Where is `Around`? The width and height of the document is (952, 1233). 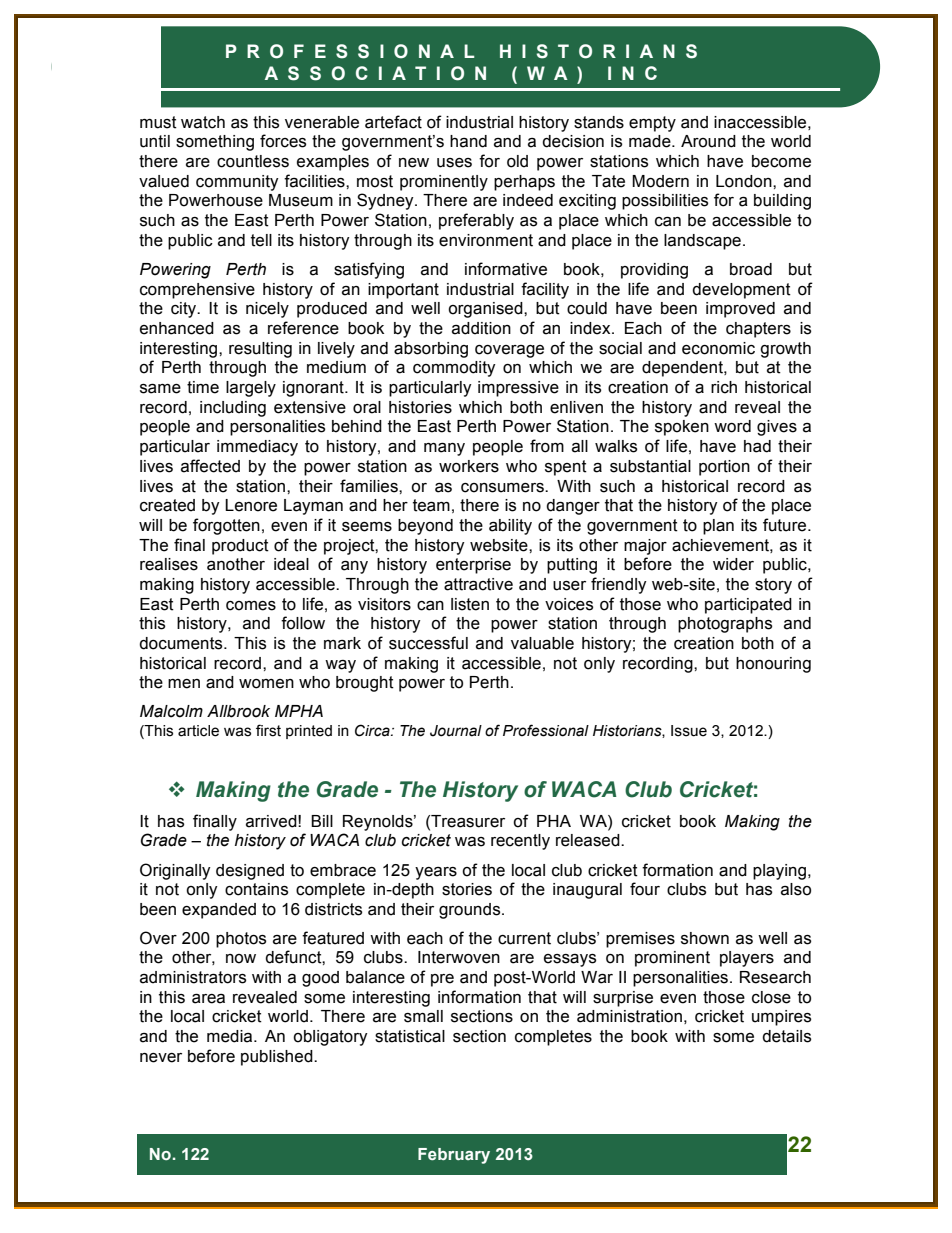 Around is located at coordinates (708, 141).
